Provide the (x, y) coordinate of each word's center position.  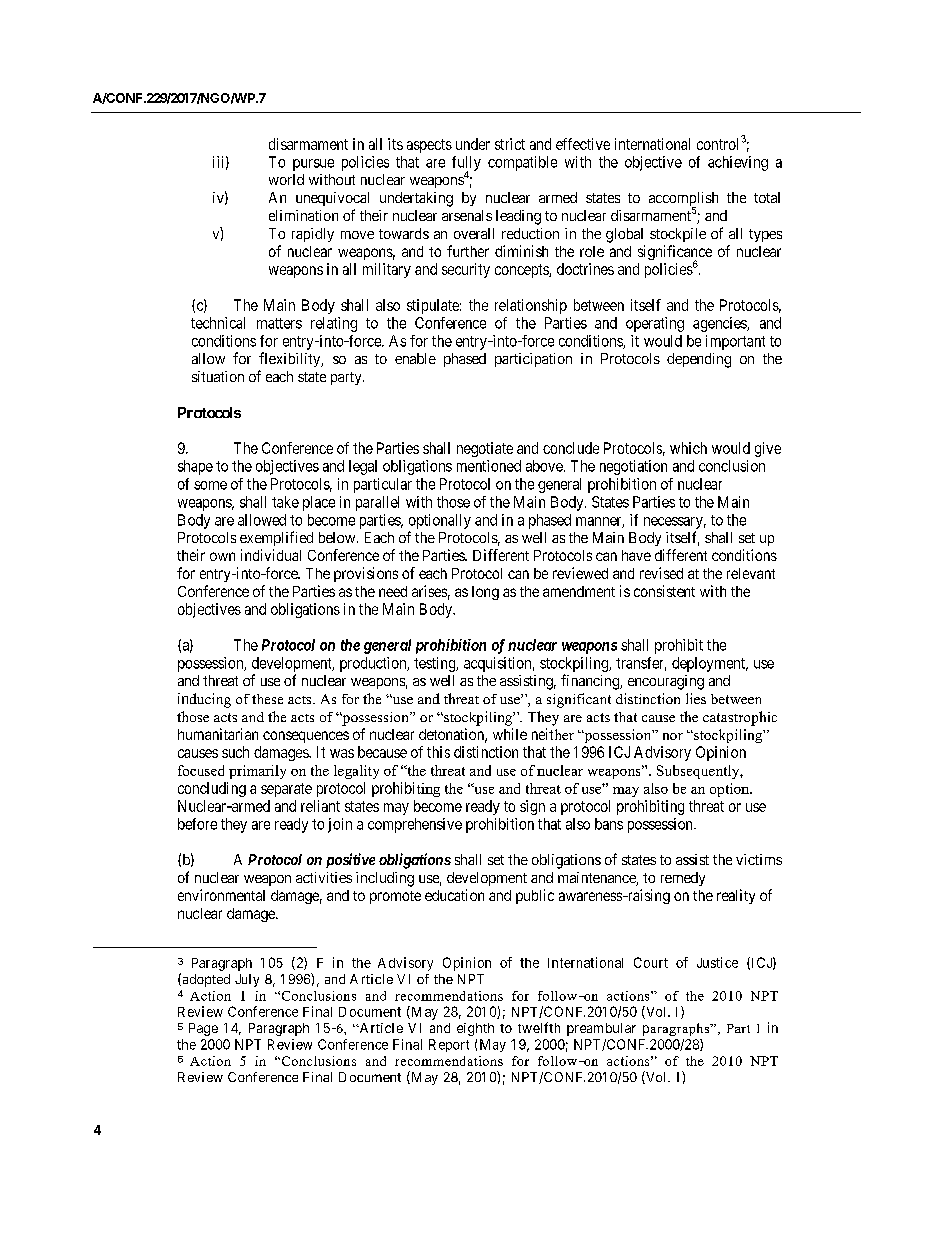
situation (218, 376)
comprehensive (415, 825)
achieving (738, 163)
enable (415, 358)
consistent (664, 591)
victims (759, 859)
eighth (475, 1029)
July (247, 980)
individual (271, 555)
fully (466, 164)
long (485, 593)
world (286, 179)
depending (699, 360)
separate (286, 790)
